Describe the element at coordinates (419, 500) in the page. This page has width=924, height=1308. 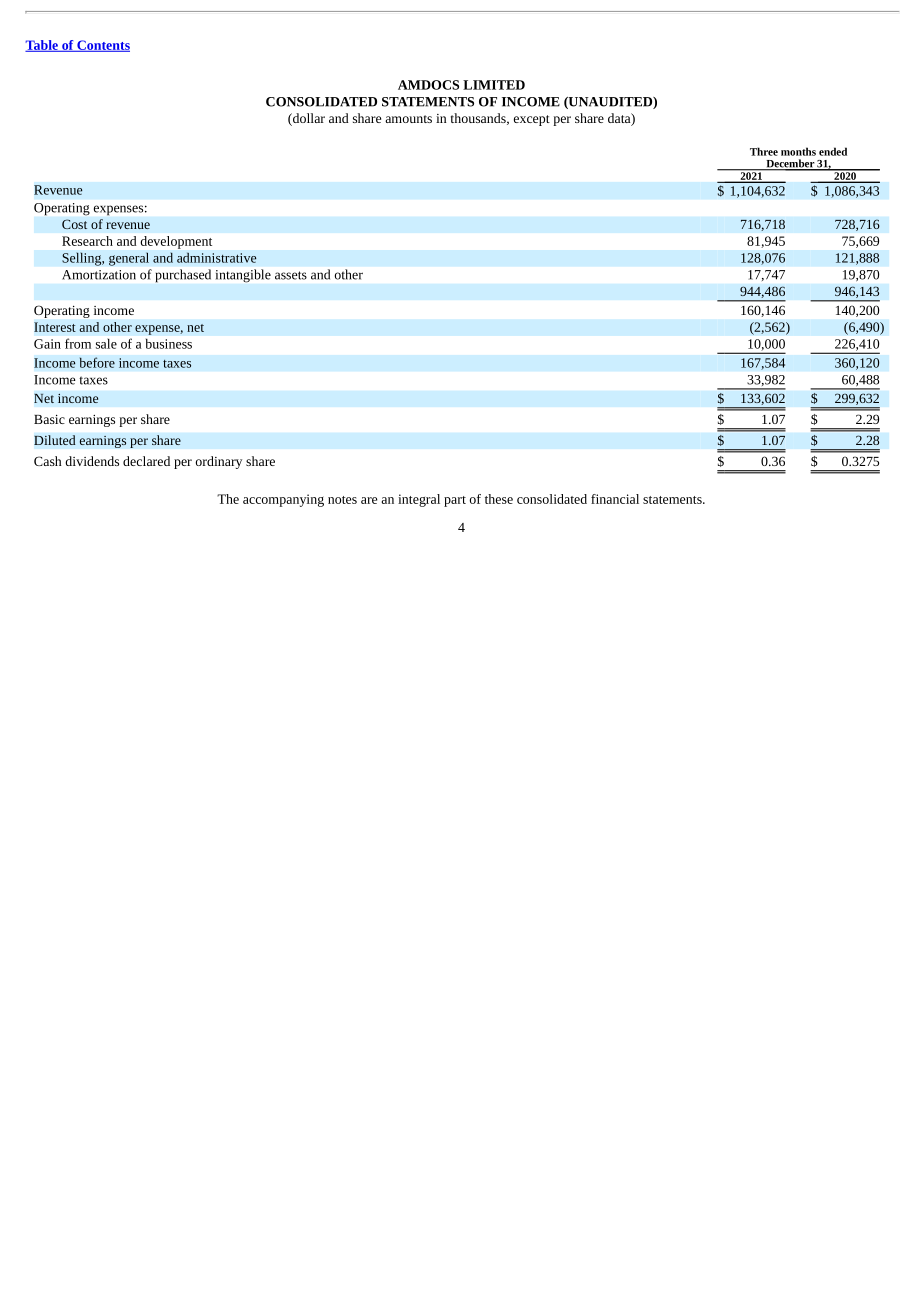
I see `integral` at that location.
